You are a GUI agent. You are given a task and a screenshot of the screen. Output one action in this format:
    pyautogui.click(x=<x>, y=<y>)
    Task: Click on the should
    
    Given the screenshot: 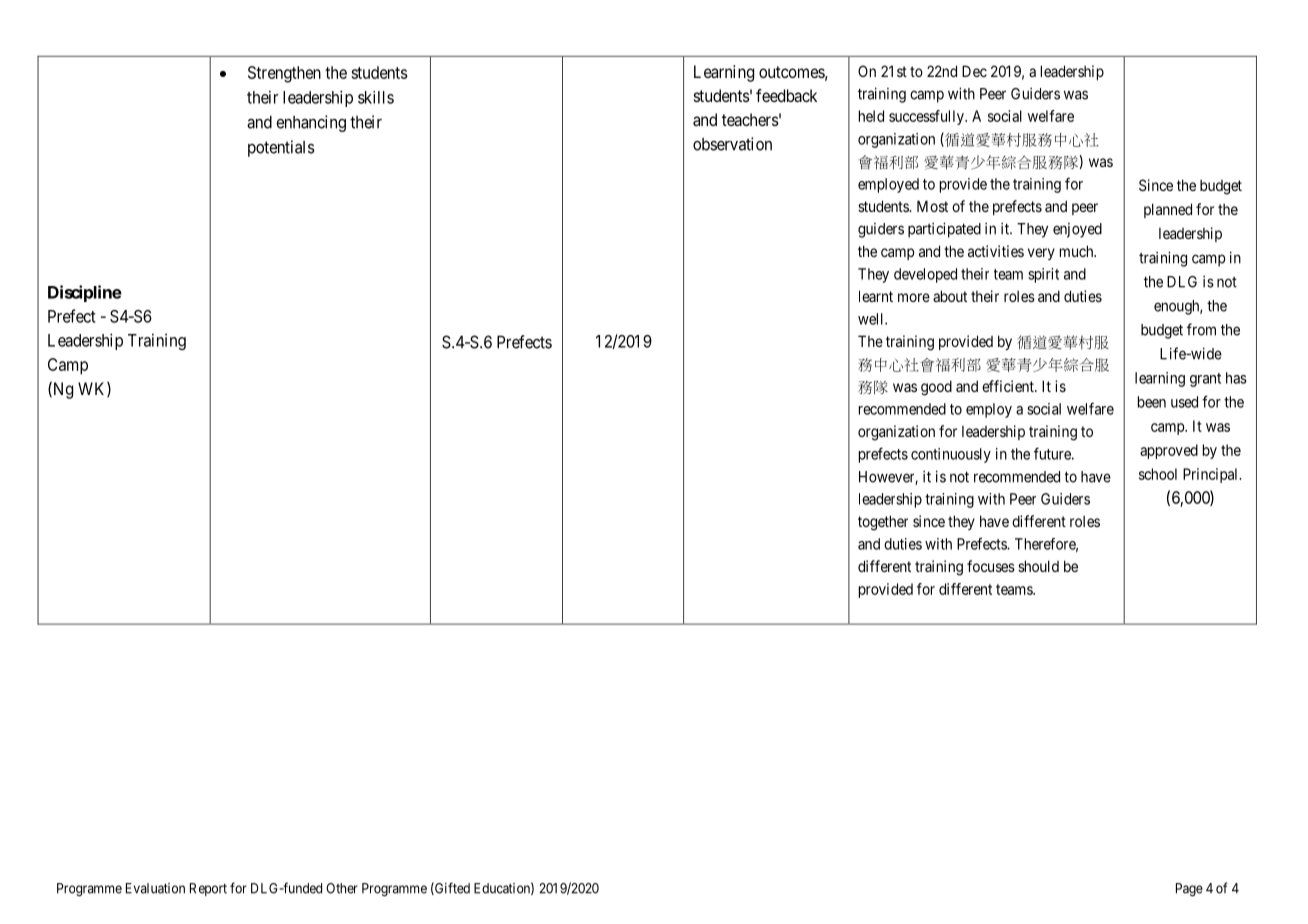 What is the action you would take?
    pyautogui.click(x=1038, y=566)
